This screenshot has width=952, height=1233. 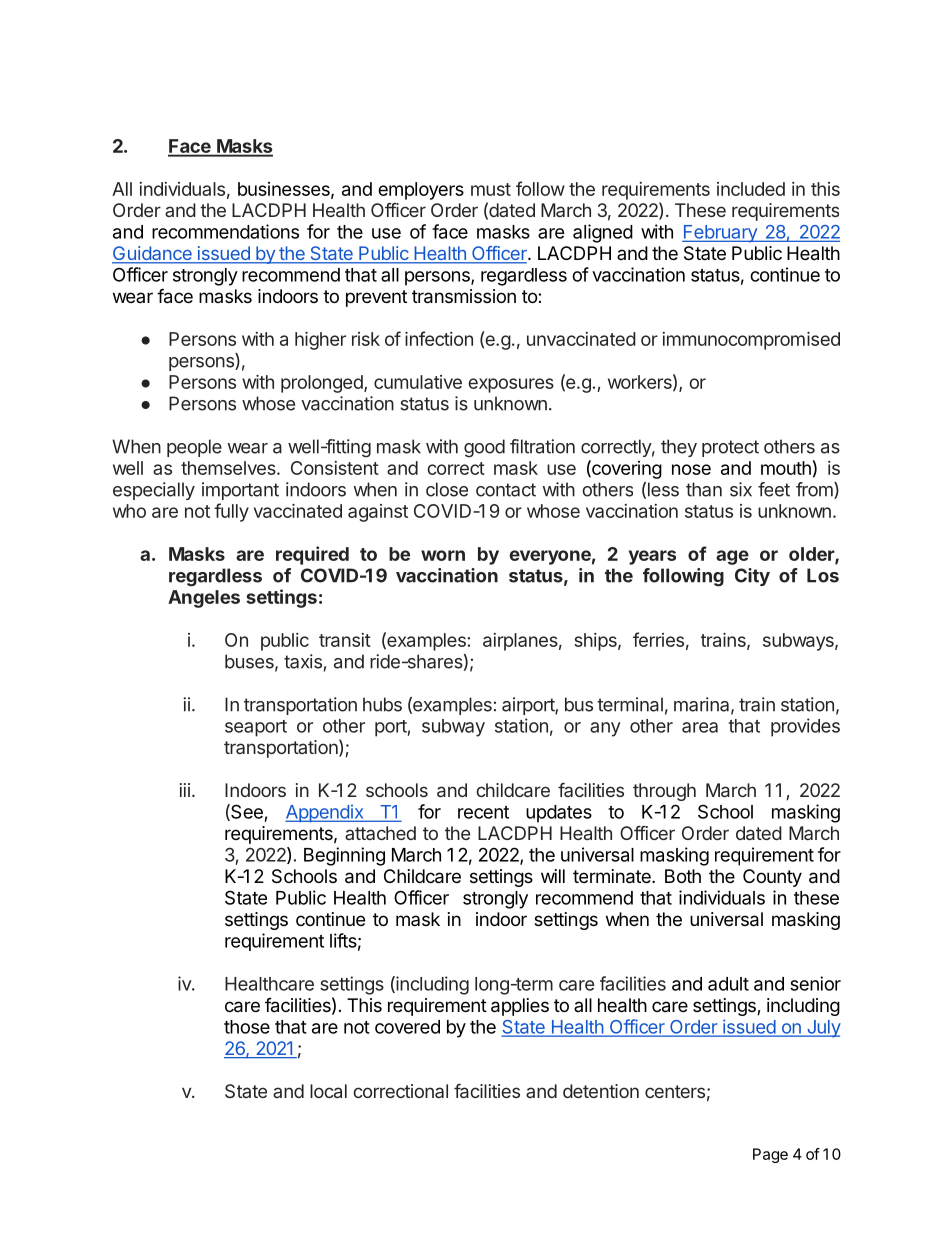 I want to click on must, so click(x=491, y=189).
